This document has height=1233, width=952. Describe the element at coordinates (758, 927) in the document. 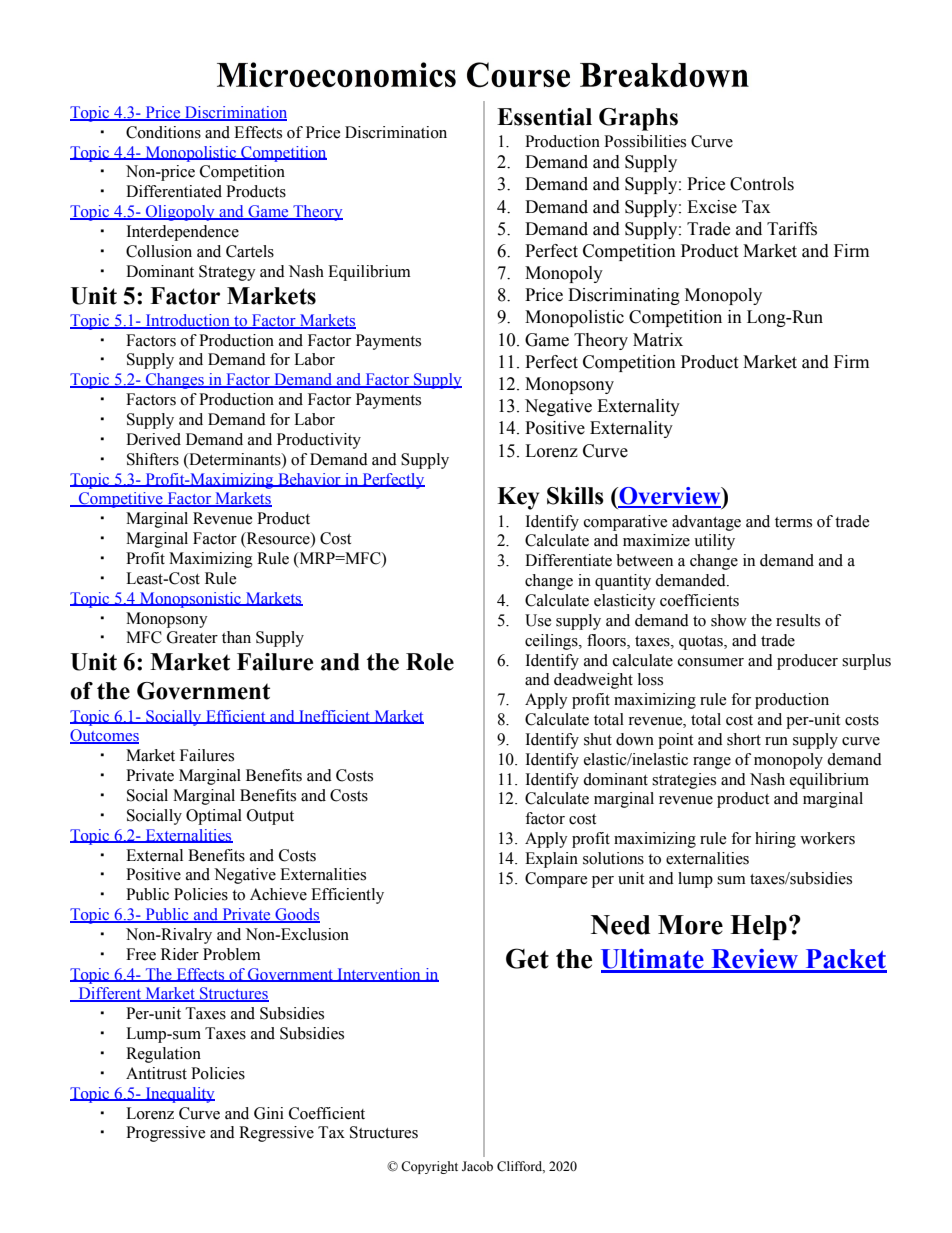

I see `Help` at that location.
